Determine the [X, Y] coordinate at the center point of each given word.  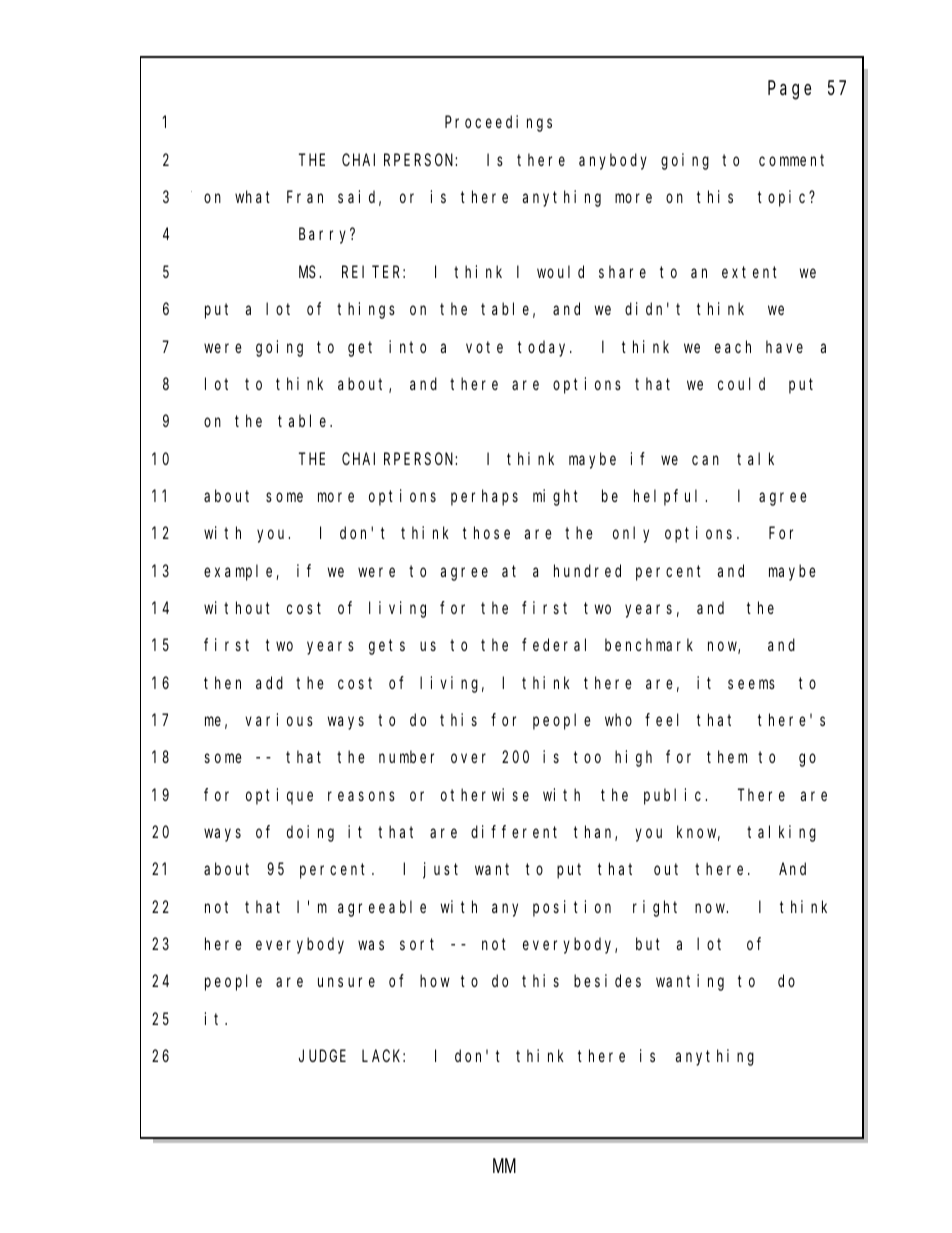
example [240, 572]
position [572, 908]
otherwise [485, 794]
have [784, 346]
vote [484, 347]
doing [310, 833]
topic [784, 198]
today [544, 348]
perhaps [484, 497]
